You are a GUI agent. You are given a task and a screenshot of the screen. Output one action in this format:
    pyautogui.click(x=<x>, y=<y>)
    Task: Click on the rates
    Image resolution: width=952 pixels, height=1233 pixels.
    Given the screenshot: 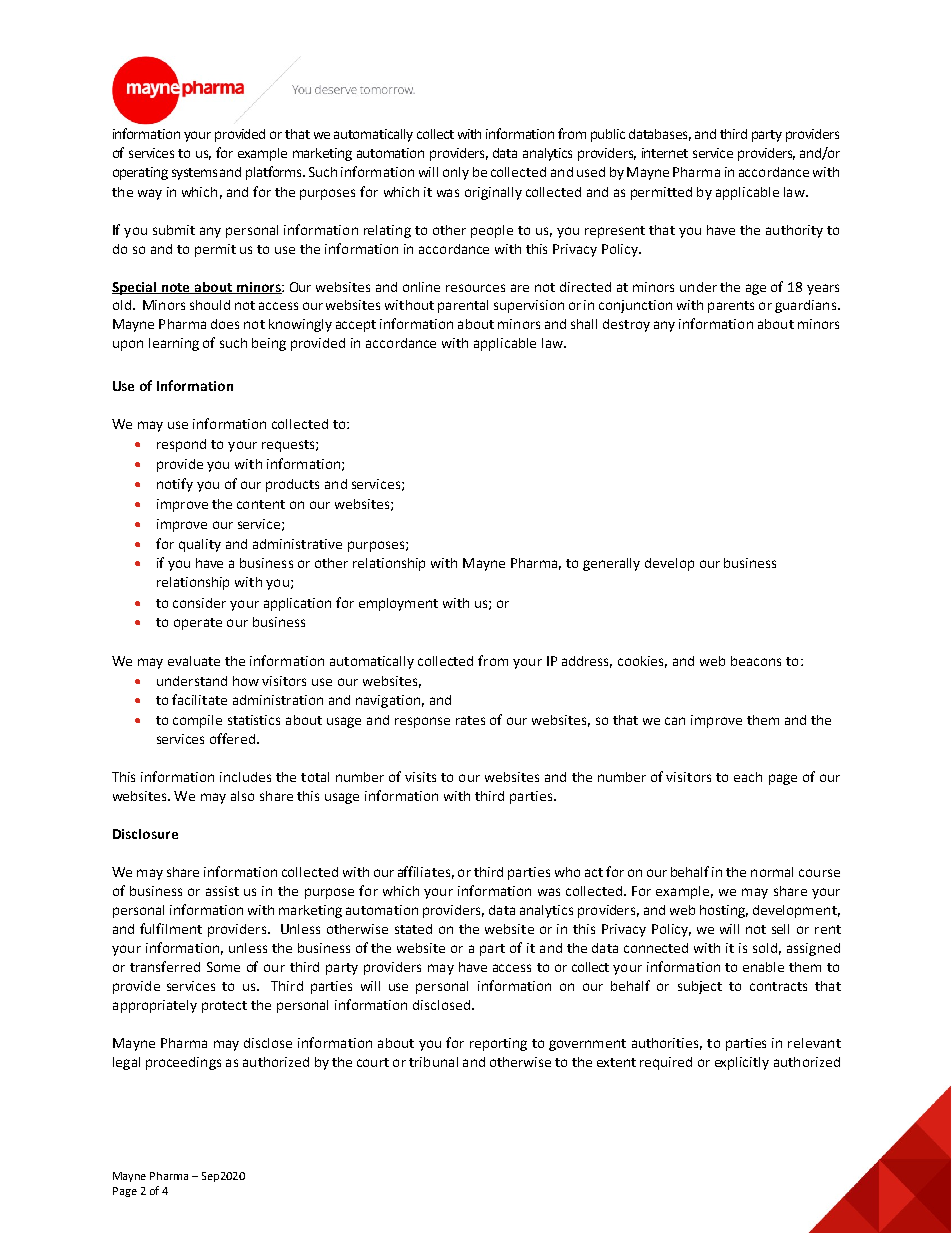 What is the action you would take?
    pyautogui.click(x=470, y=720)
